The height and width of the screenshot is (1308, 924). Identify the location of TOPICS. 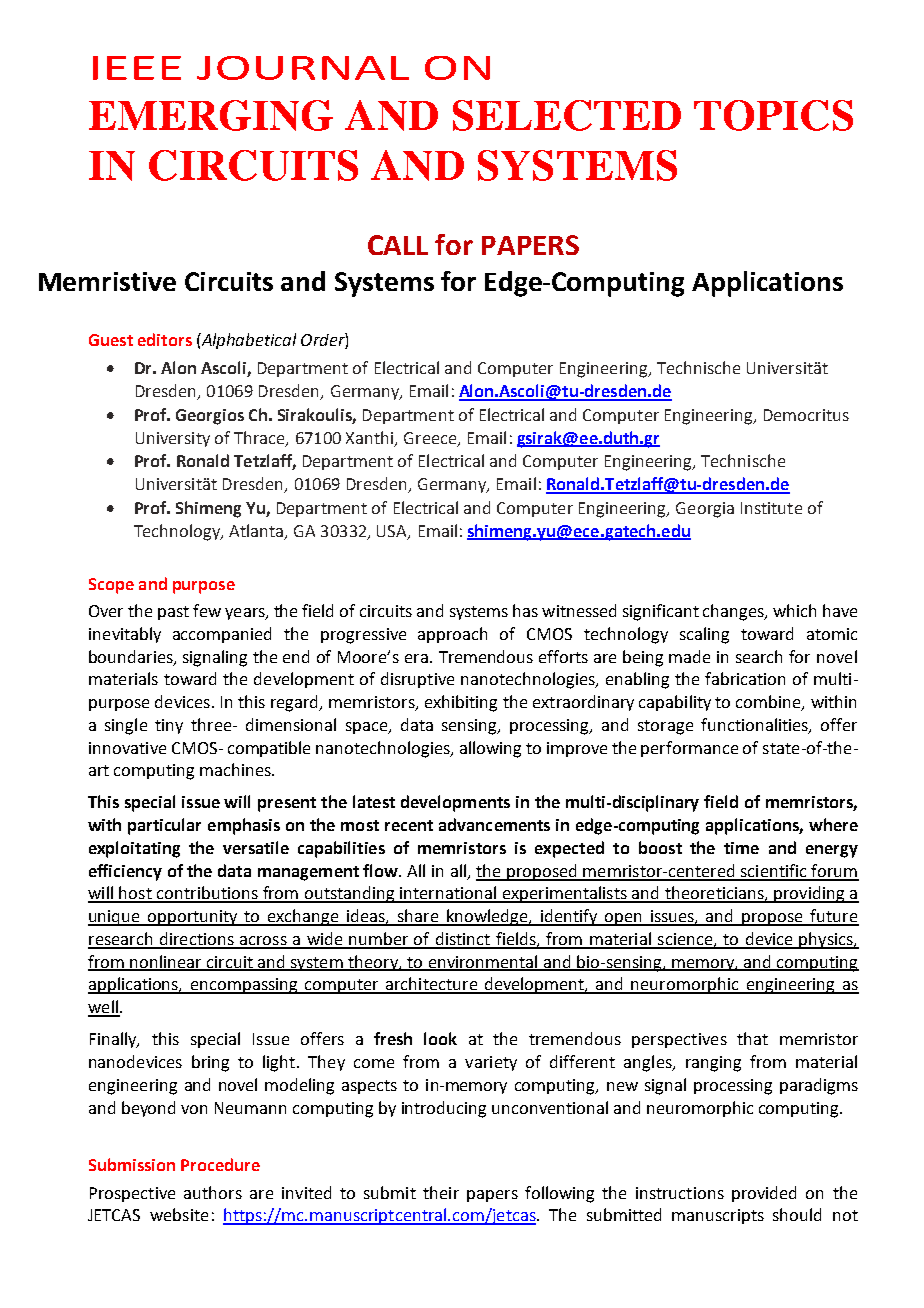
(773, 115).
